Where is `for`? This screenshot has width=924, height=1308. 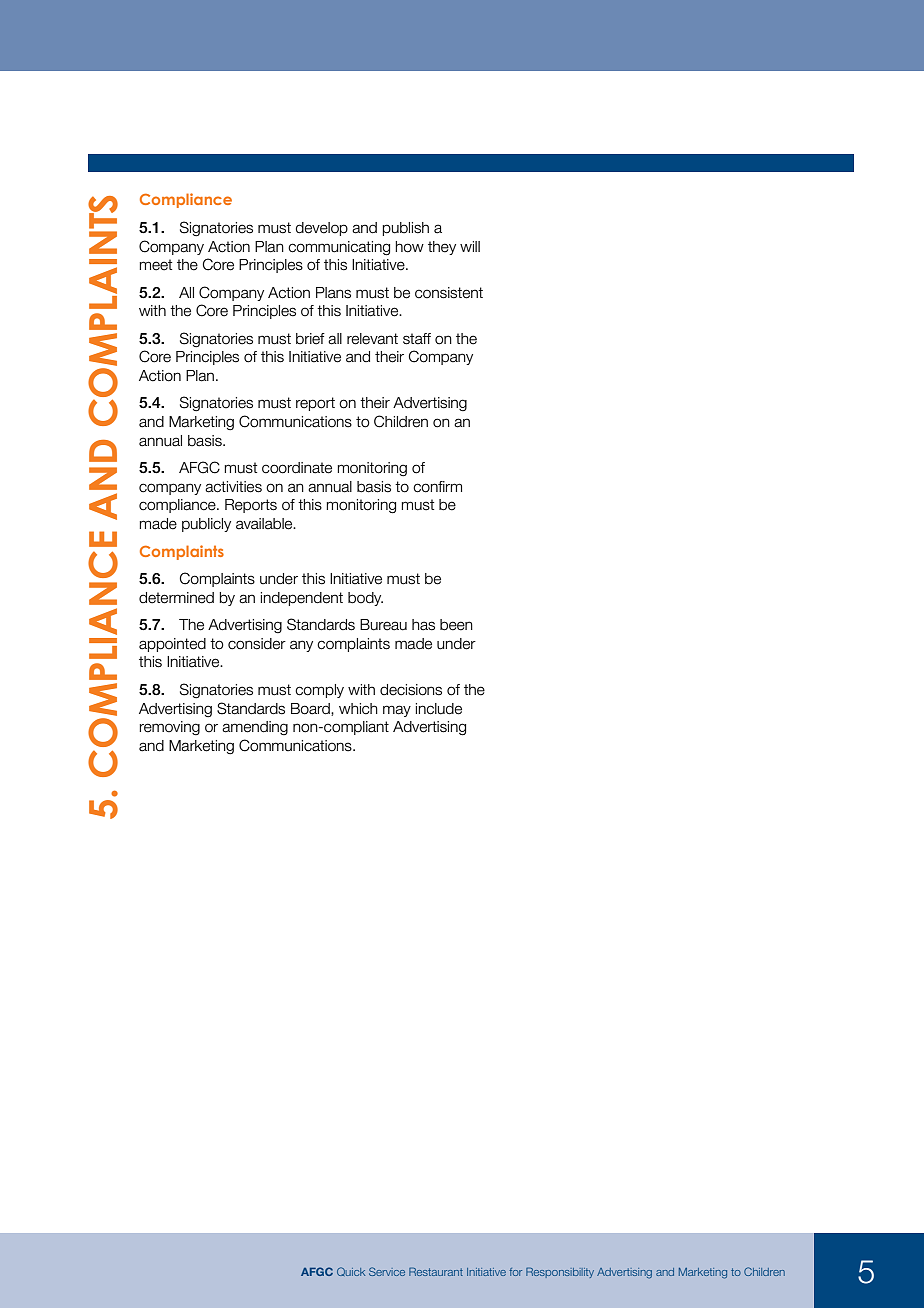
for is located at coordinates (515, 1272).
